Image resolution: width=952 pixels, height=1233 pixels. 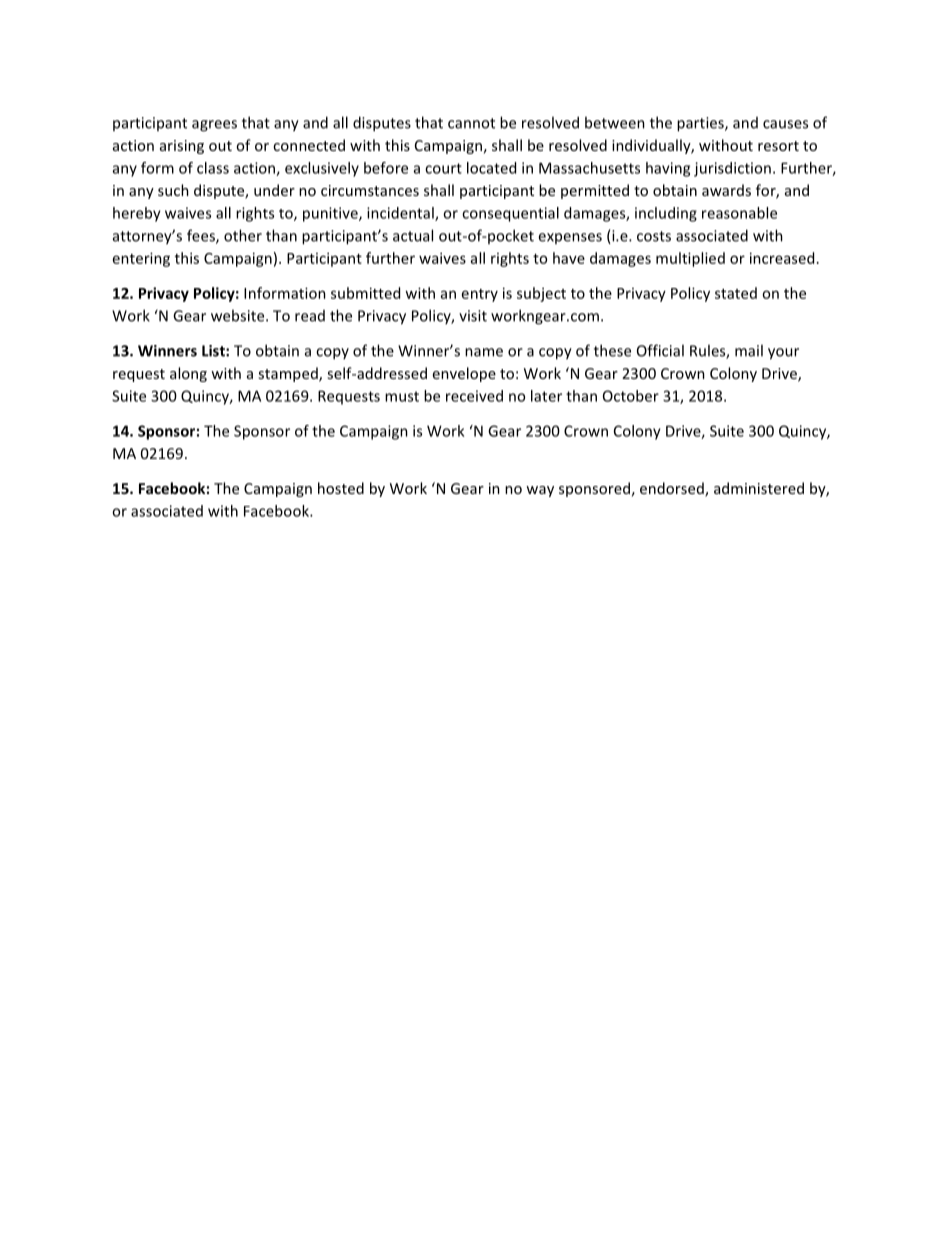 What do you see at coordinates (413, 235) in the screenshot?
I see `actual` at bounding box center [413, 235].
